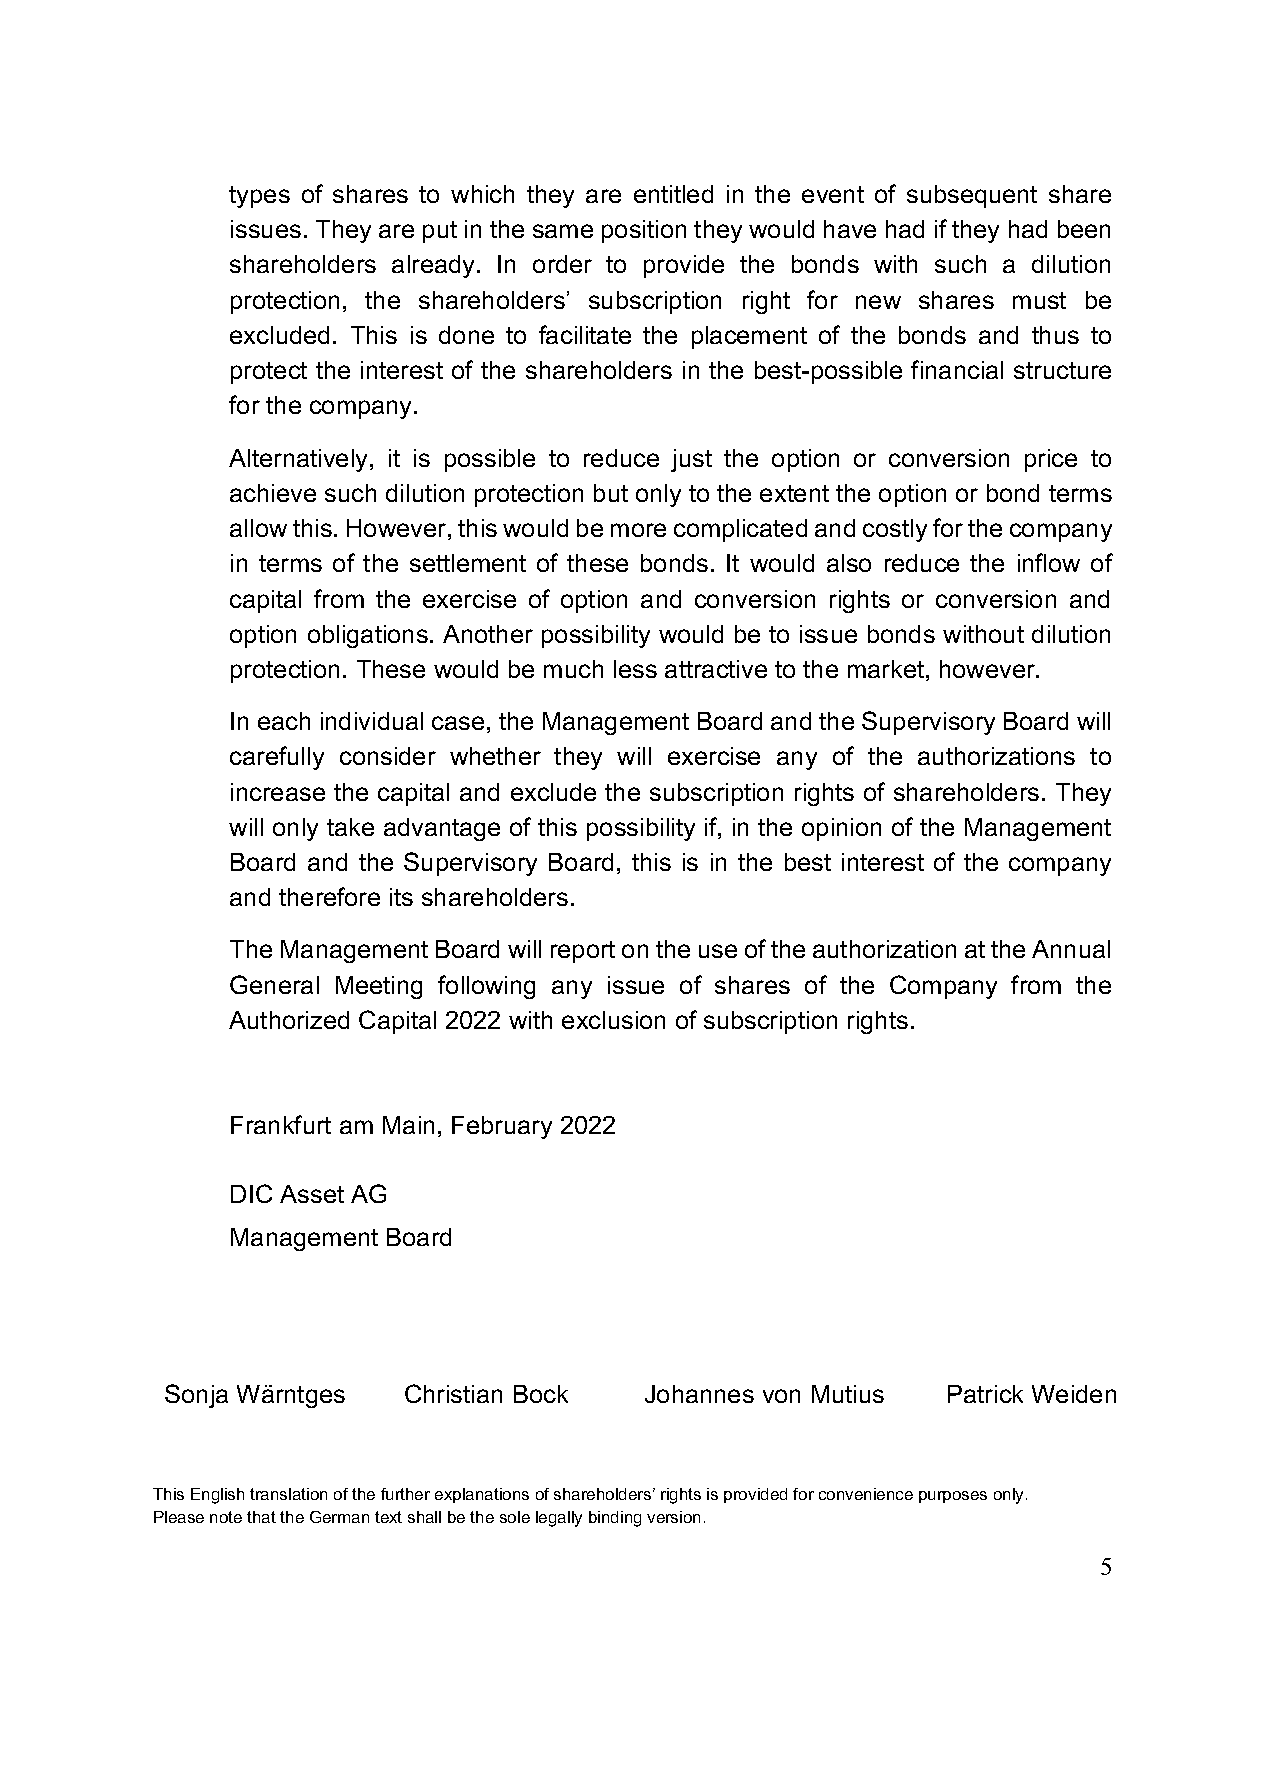 The image size is (1266, 1790). I want to click on obligations, so click(368, 636).
